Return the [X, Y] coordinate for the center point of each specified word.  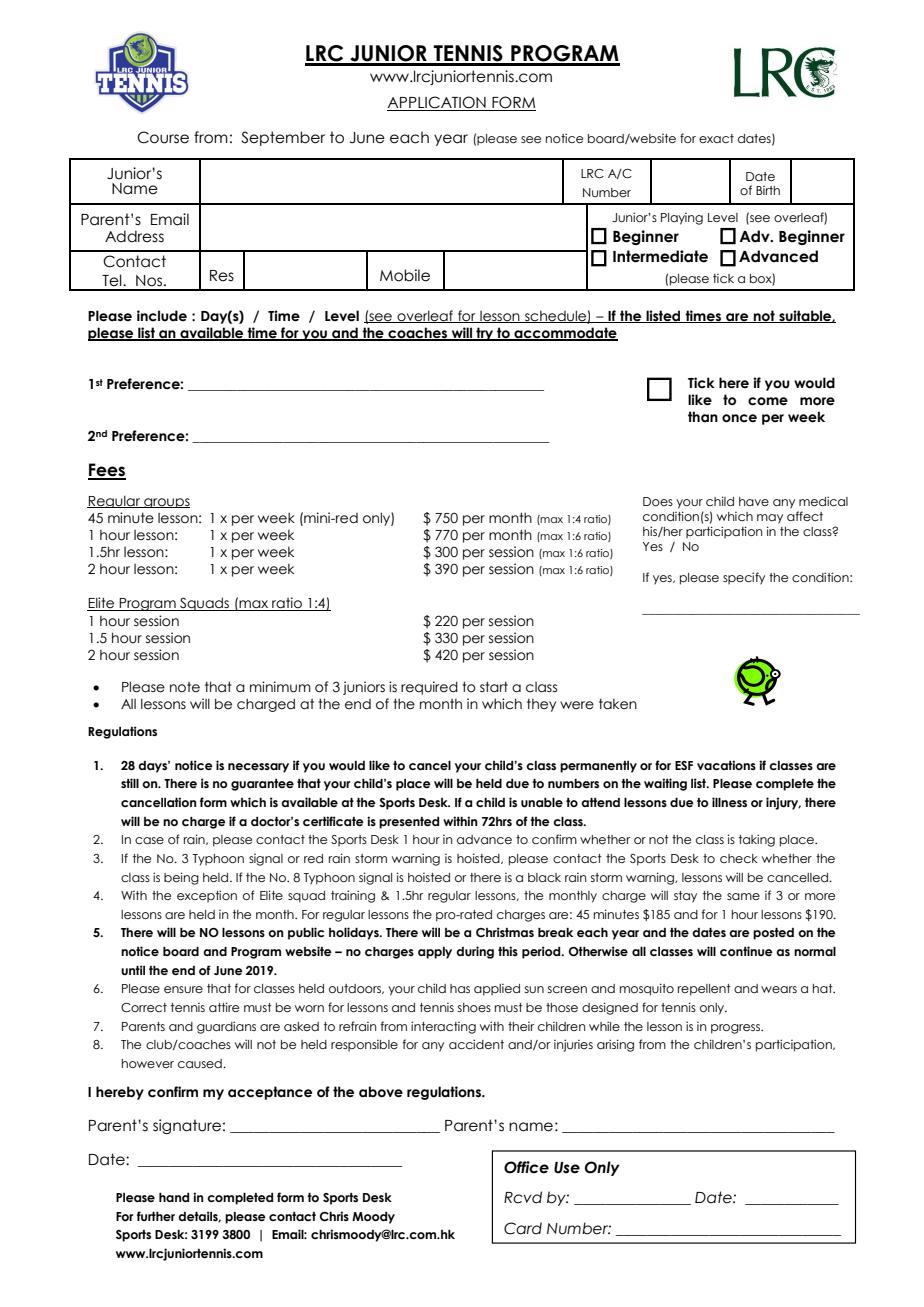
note [185, 687]
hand [174, 1197]
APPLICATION [437, 103]
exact [716, 138]
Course [163, 137]
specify [744, 578]
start [494, 687]
